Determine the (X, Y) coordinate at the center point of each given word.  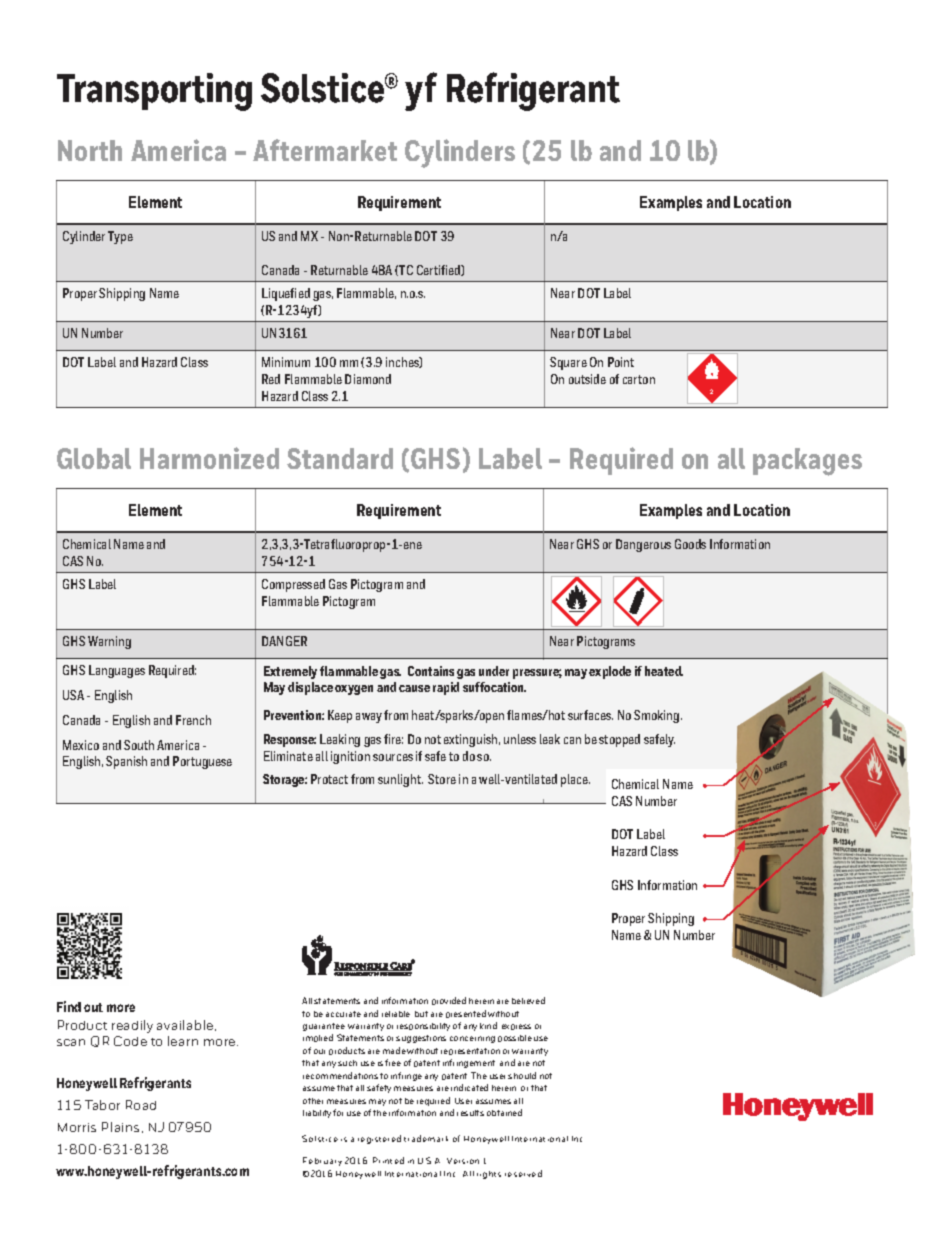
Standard (340, 458)
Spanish (126, 762)
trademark (426, 1138)
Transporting (154, 92)
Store (442, 779)
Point (621, 362)
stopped (619, 740)
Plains (120, 1127)
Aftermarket (325, 150)
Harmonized (209, 458)
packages (807, 462)
